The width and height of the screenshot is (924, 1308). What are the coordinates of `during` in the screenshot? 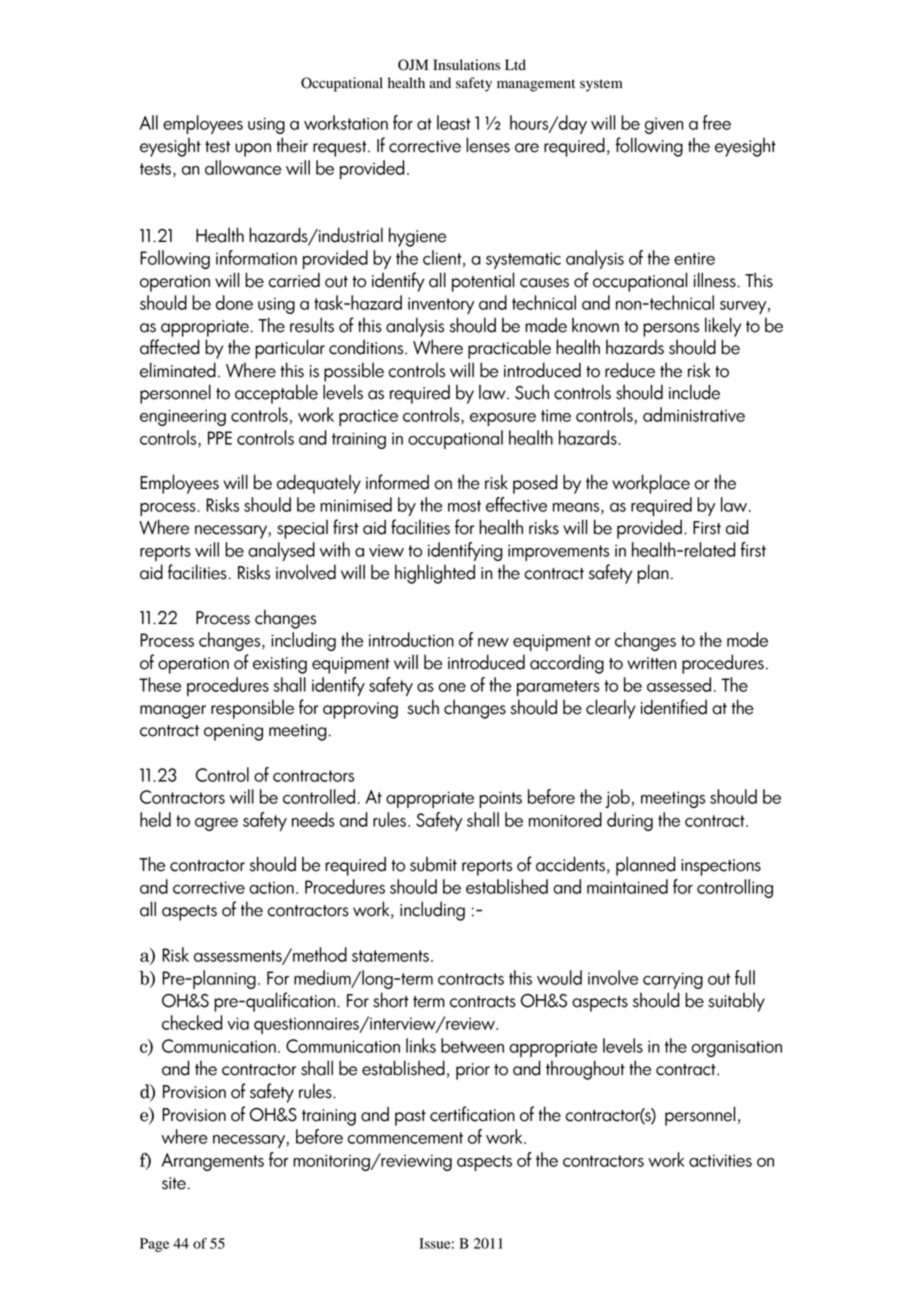 It's located at (630, 821).
